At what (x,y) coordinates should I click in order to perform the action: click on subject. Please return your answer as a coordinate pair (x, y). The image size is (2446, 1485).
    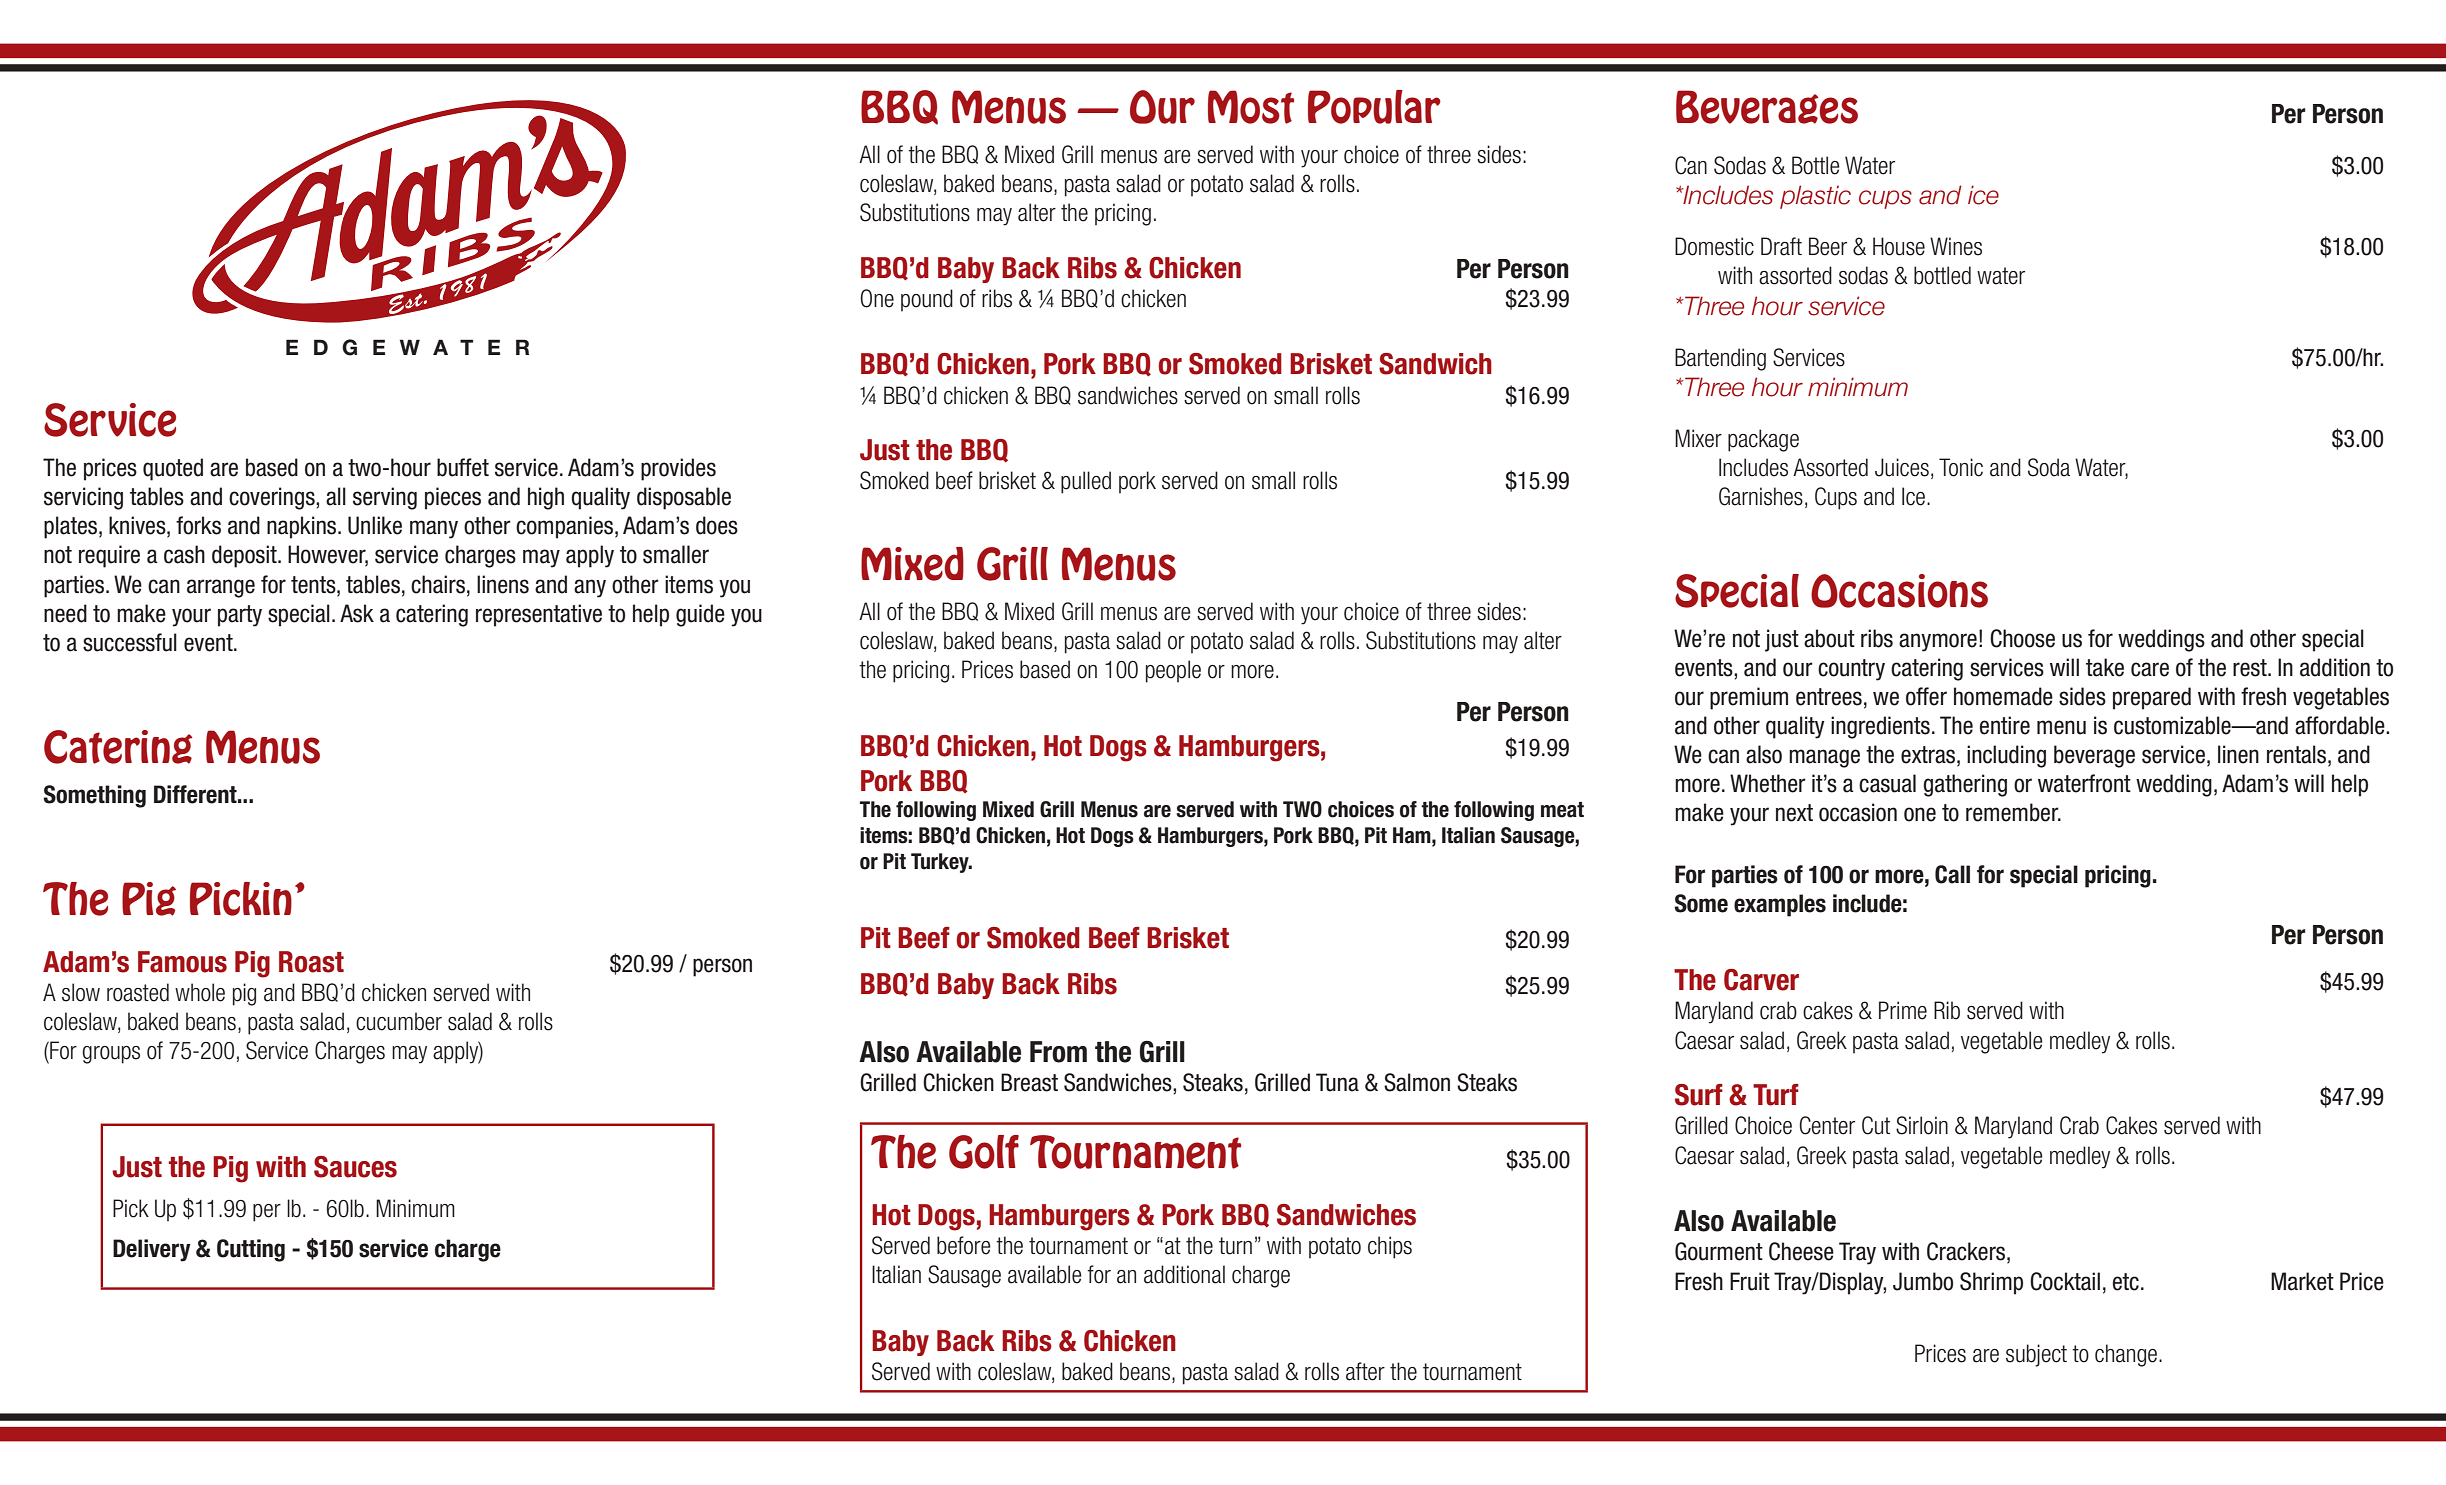
    Looking at the image, I should click on (2036, 1355).
